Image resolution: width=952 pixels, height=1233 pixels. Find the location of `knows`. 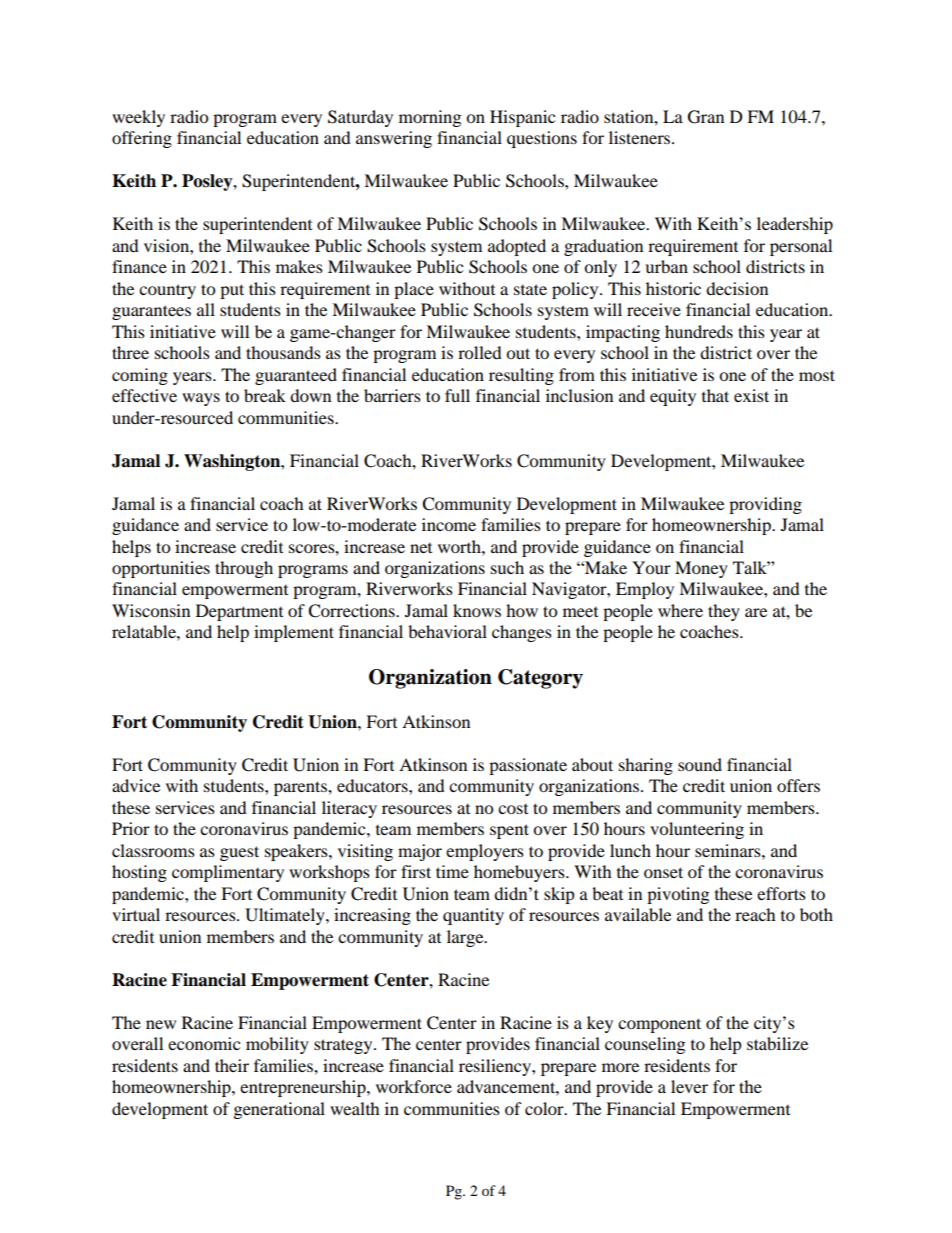

knows is located at coordinates (477, 610).
